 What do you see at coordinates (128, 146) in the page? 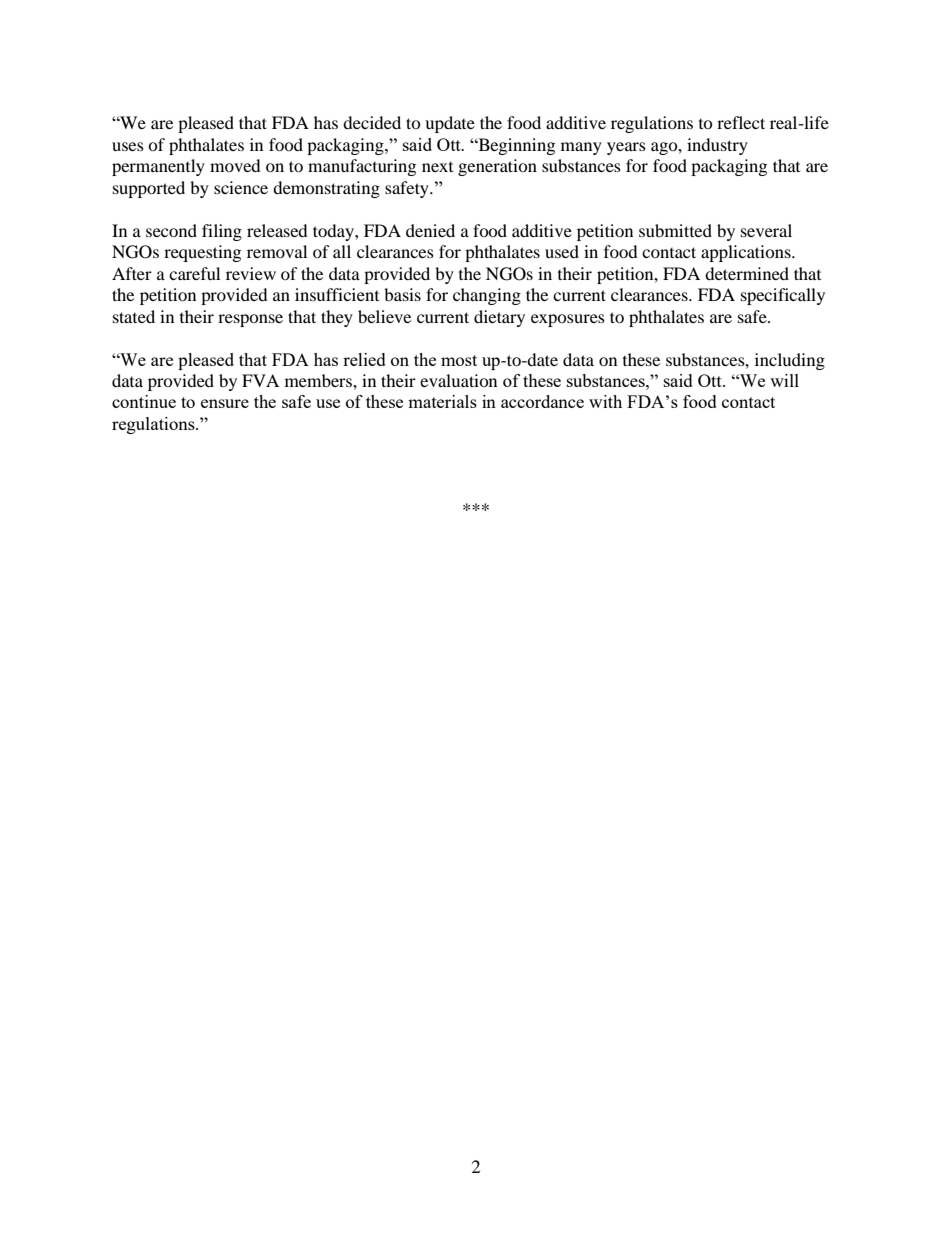
I see `uses` at bounding box center [128, 146].
